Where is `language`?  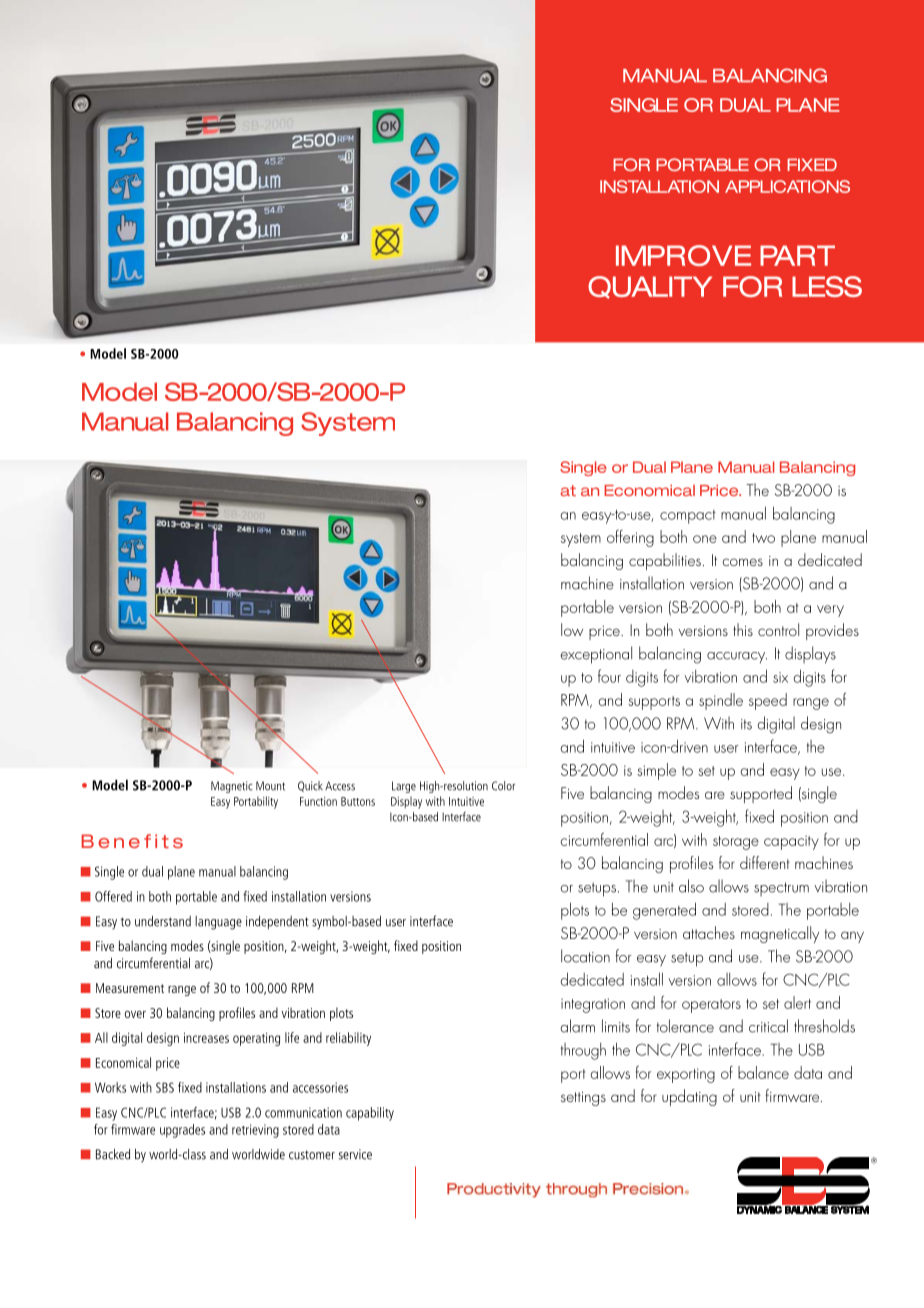 language is located at coordinates (218, 923).
